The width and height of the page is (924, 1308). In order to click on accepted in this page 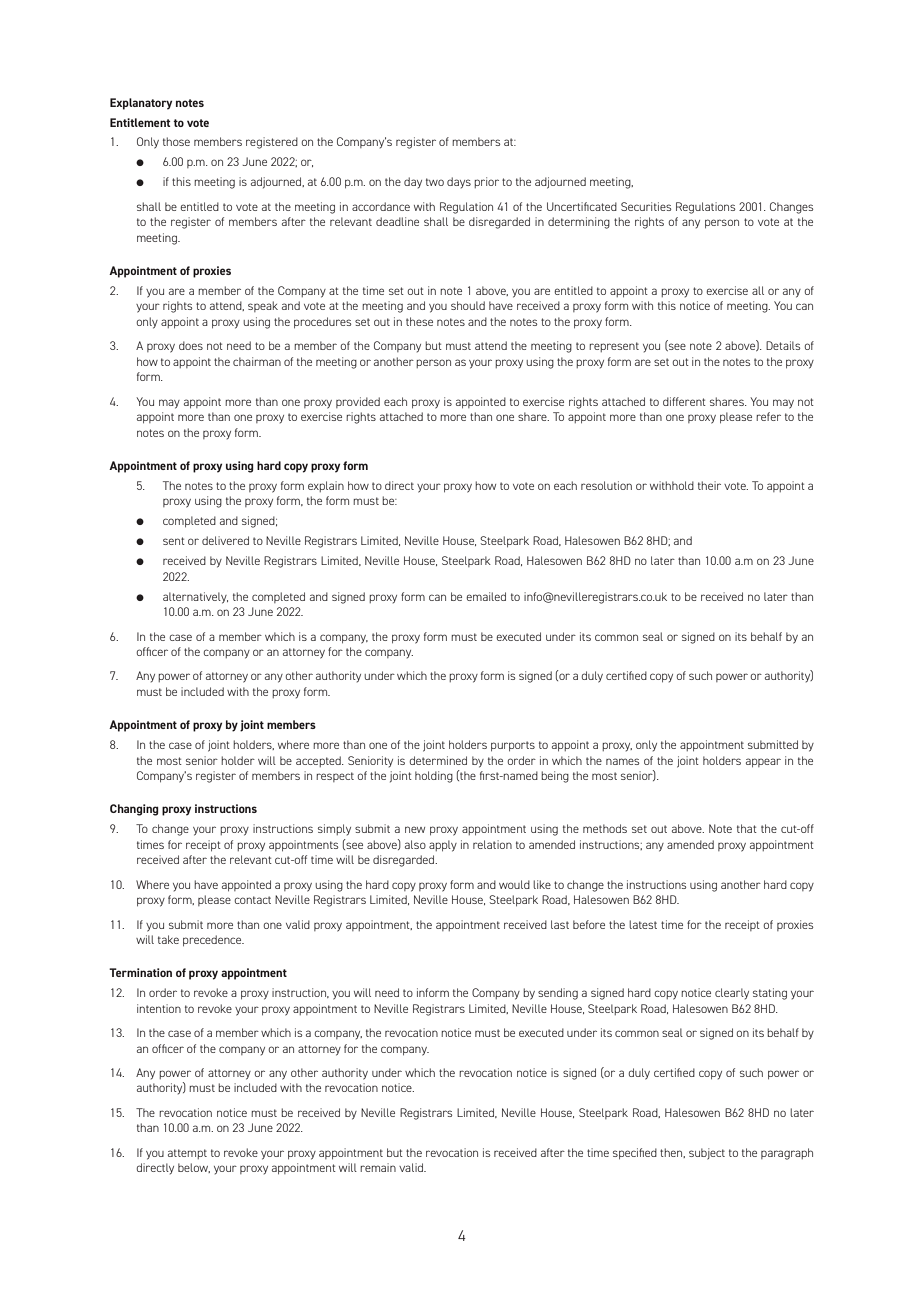, I will do `click(319, 761)`.
